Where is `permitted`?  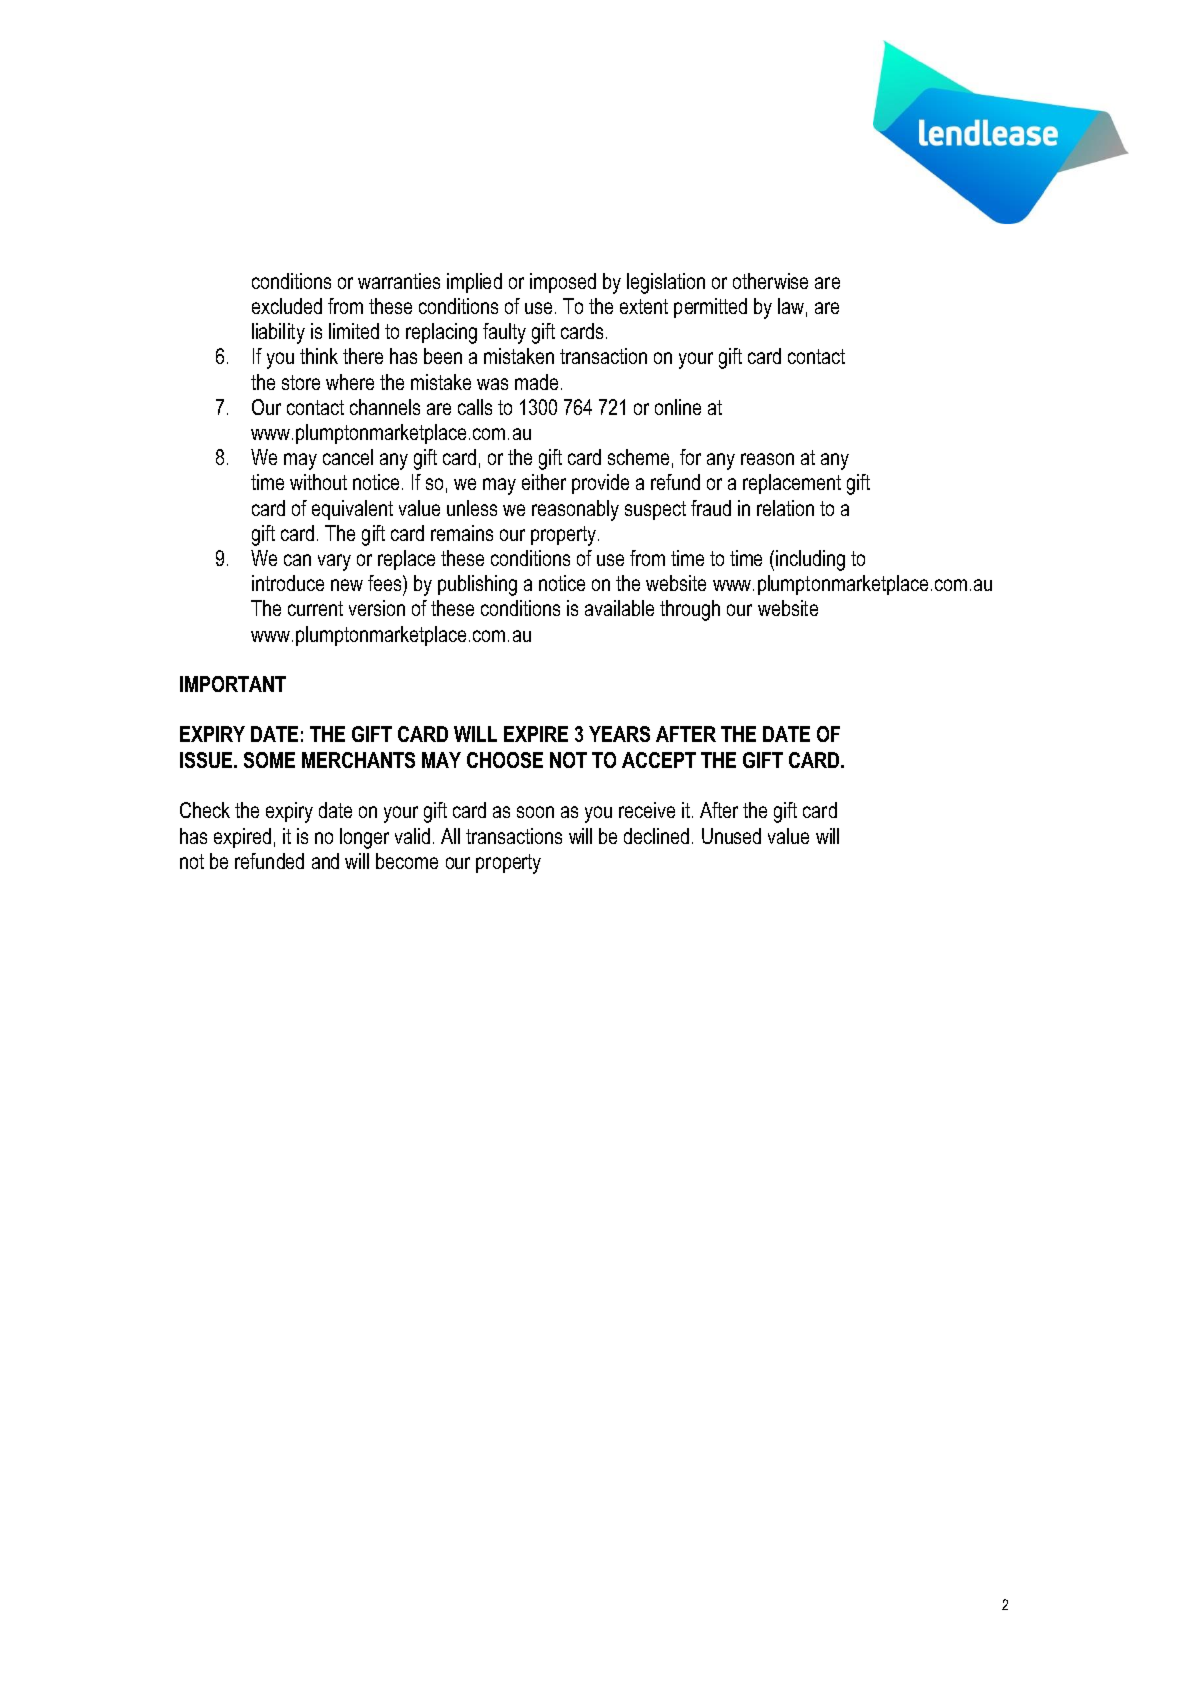
permitted is located at coordinates (710, 308).
